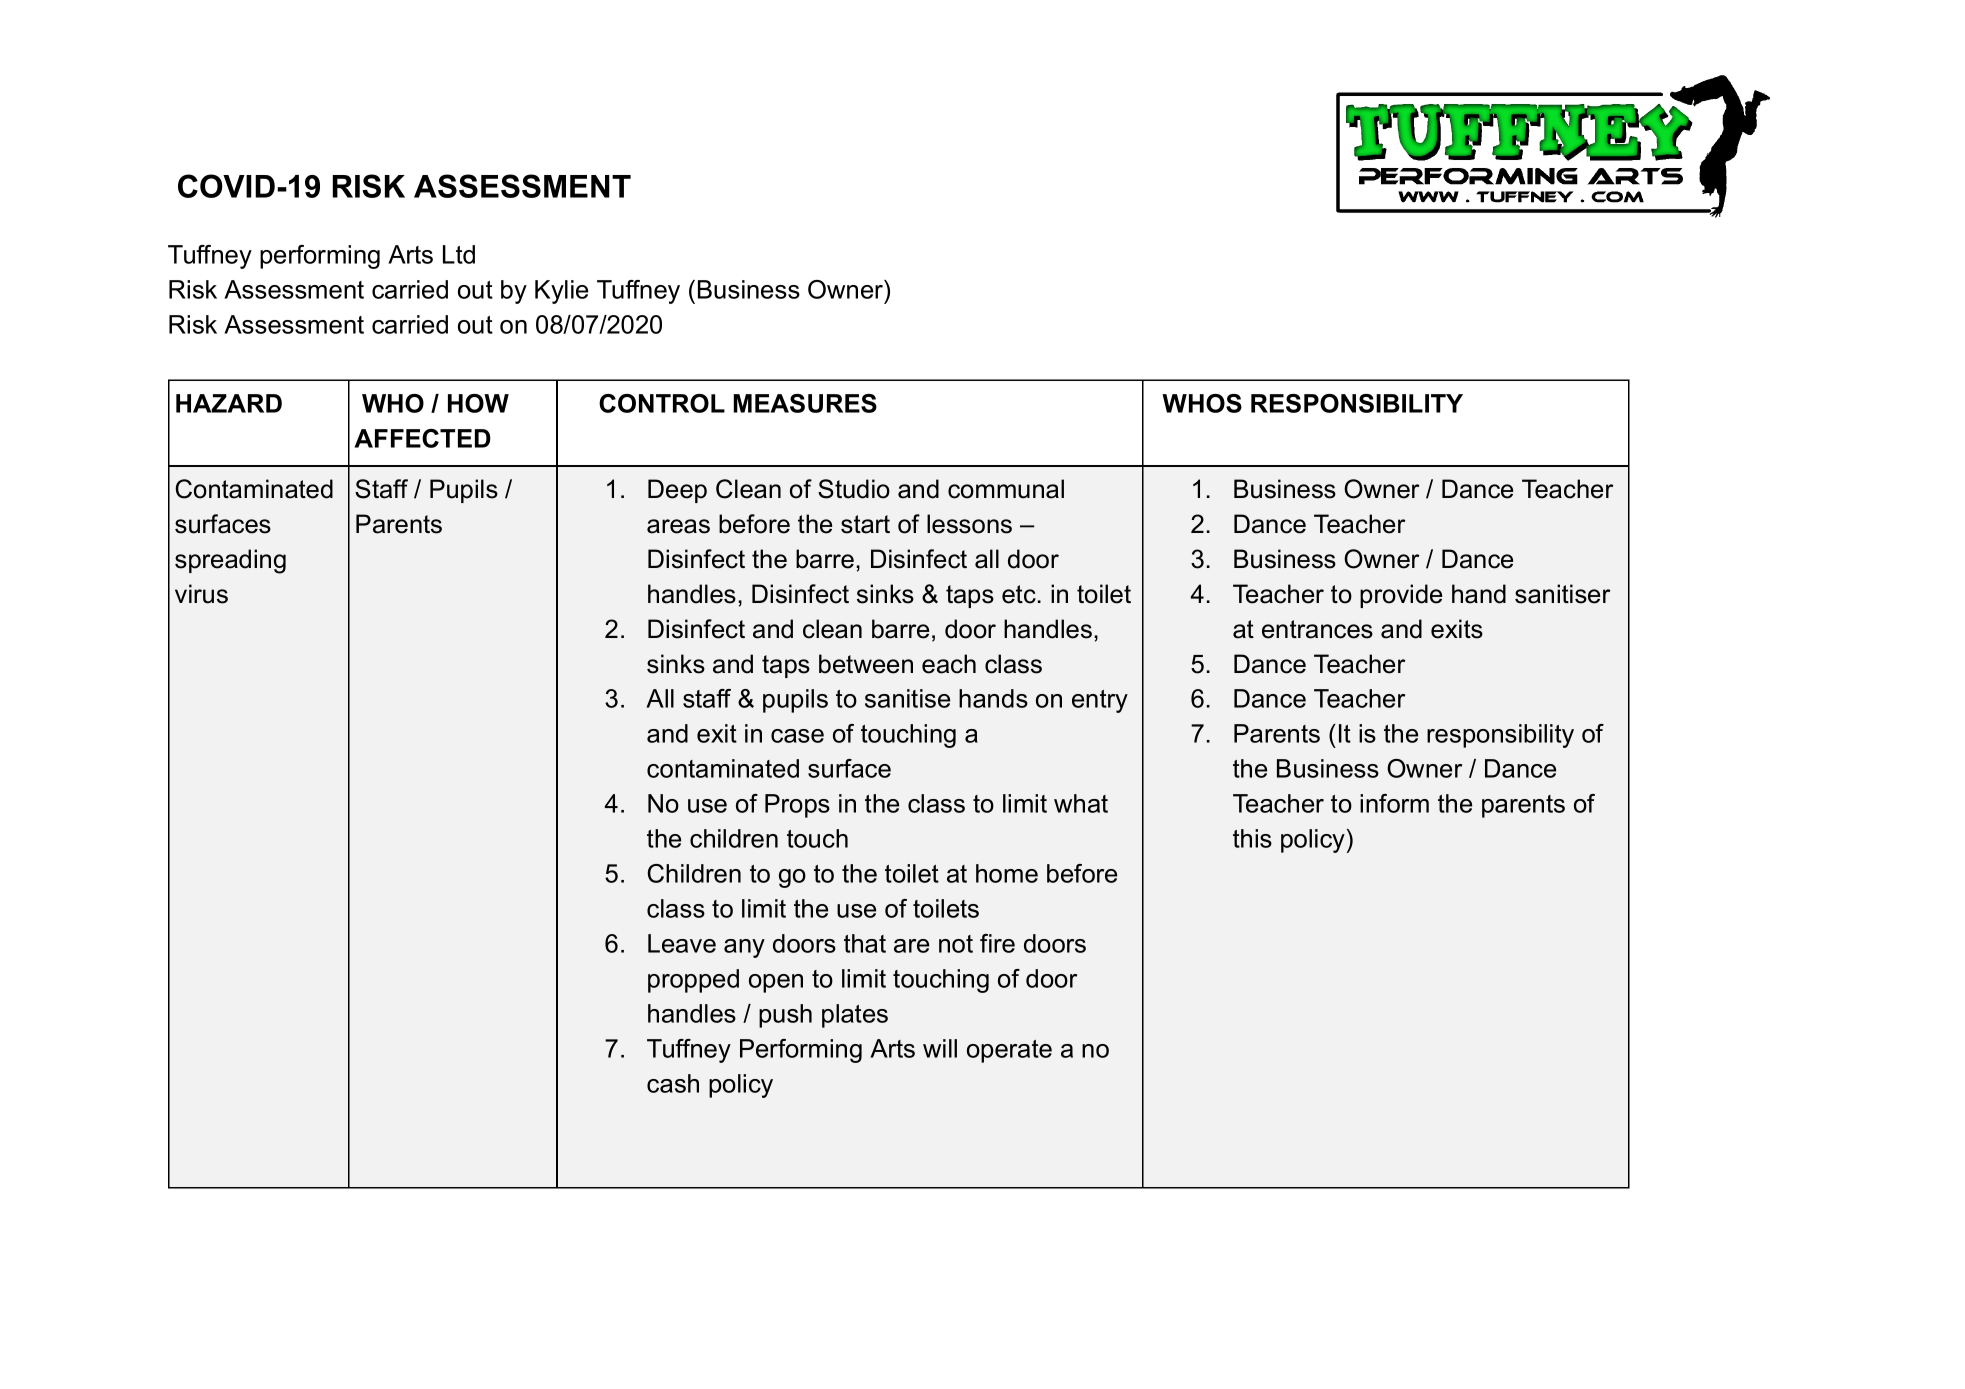  Describe the element at coordinates (785, 1016) in the image. I see `push` at that location.
